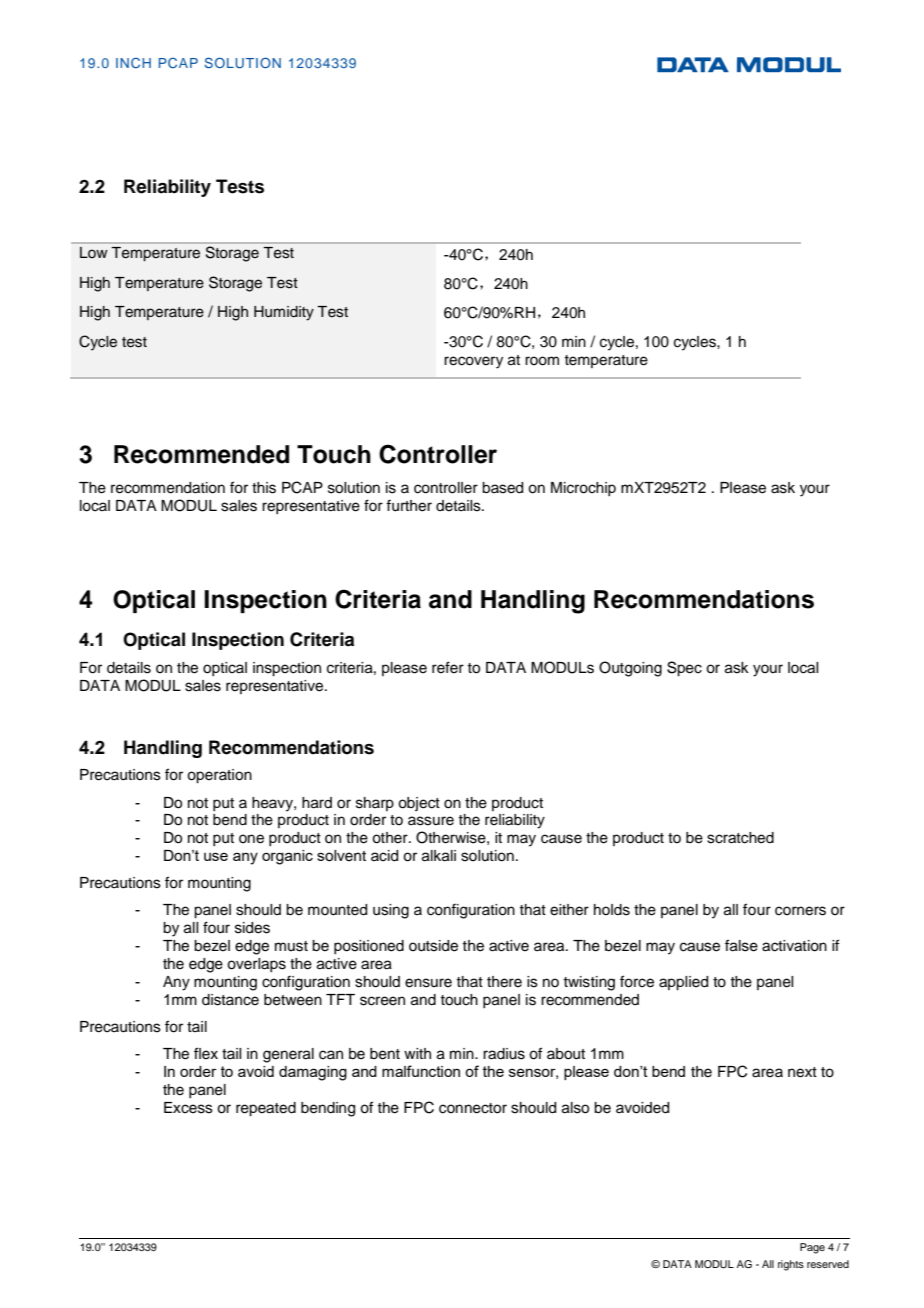 Image resolution: width=924 pixels, height=1308 pixels. I want to click on rights, so click(791, 1265).
